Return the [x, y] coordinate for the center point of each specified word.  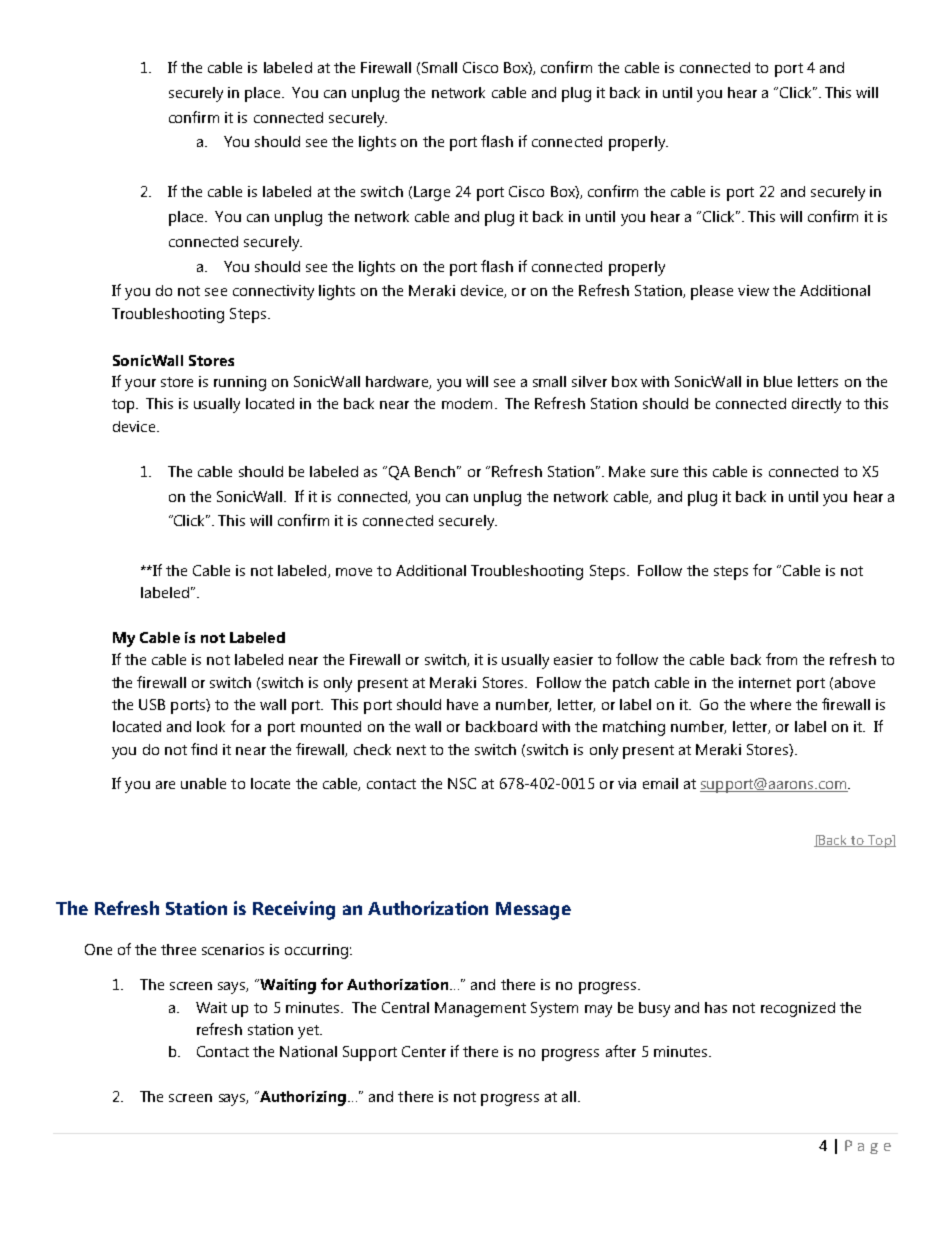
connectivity [273, 292]
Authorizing [302, 1098]
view [753, 290]
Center [424, 1051]
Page [868, 1147]
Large [432, 193]
